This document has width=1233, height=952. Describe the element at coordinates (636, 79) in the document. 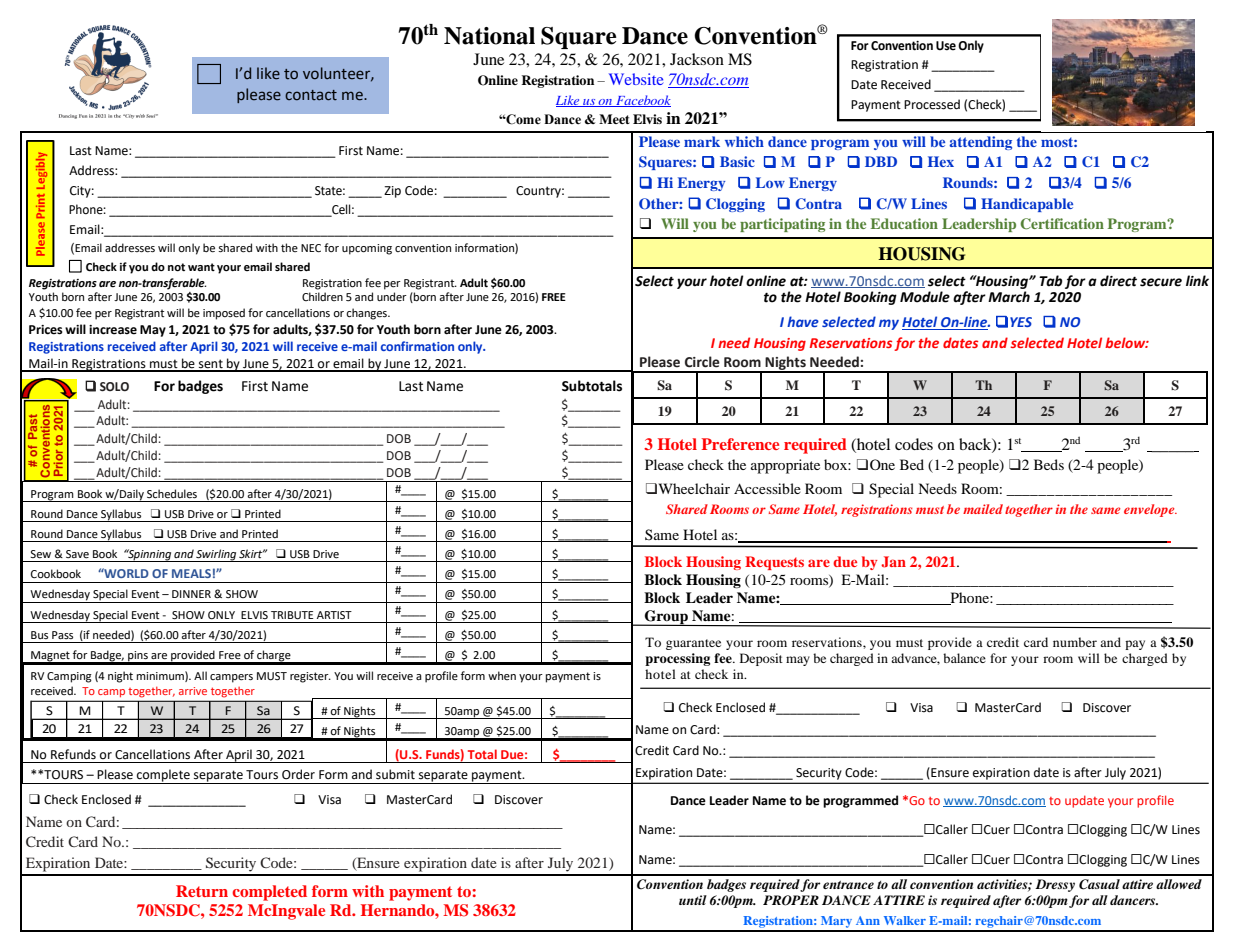

I see `Website` at that location.
